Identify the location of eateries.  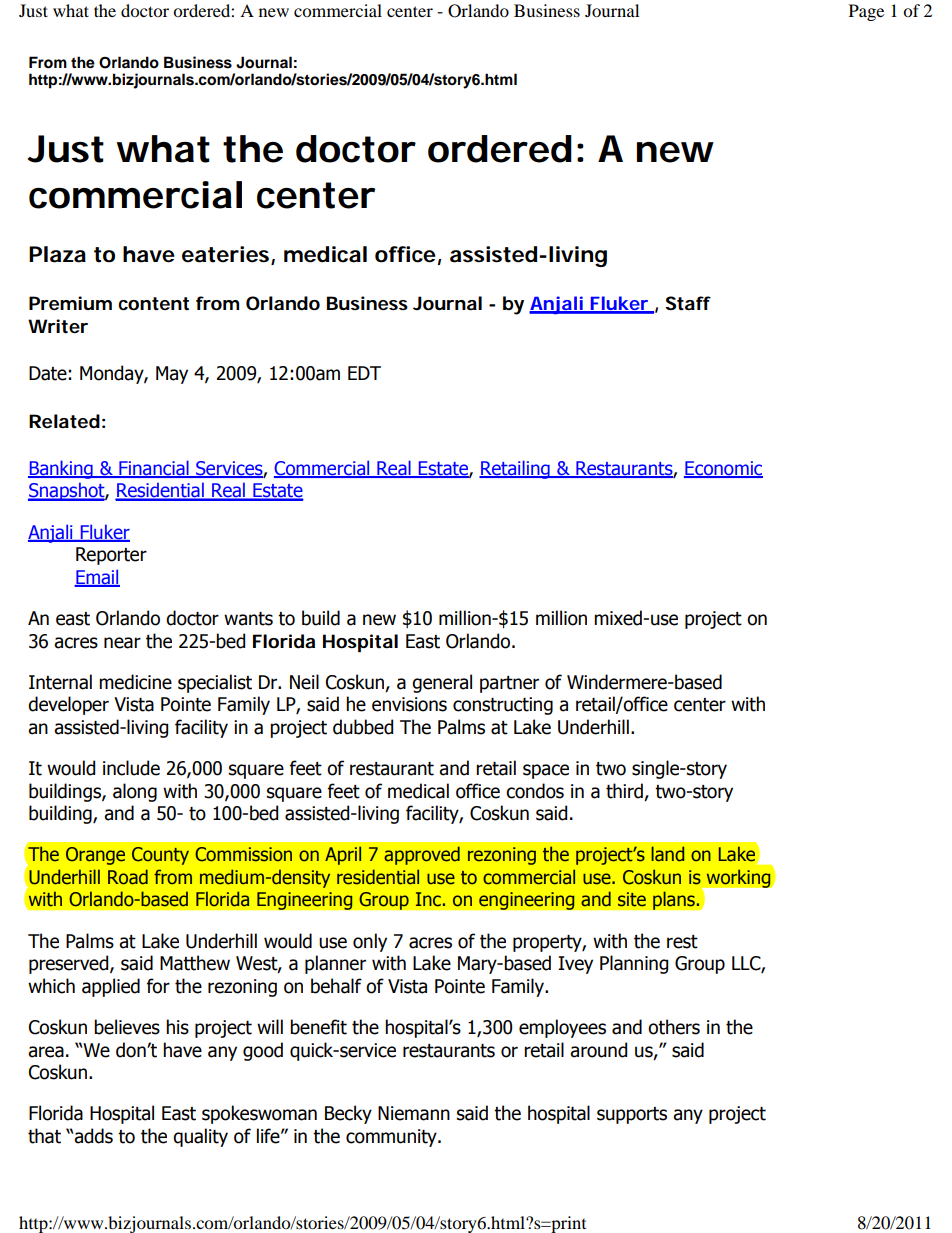
(225, 254).
